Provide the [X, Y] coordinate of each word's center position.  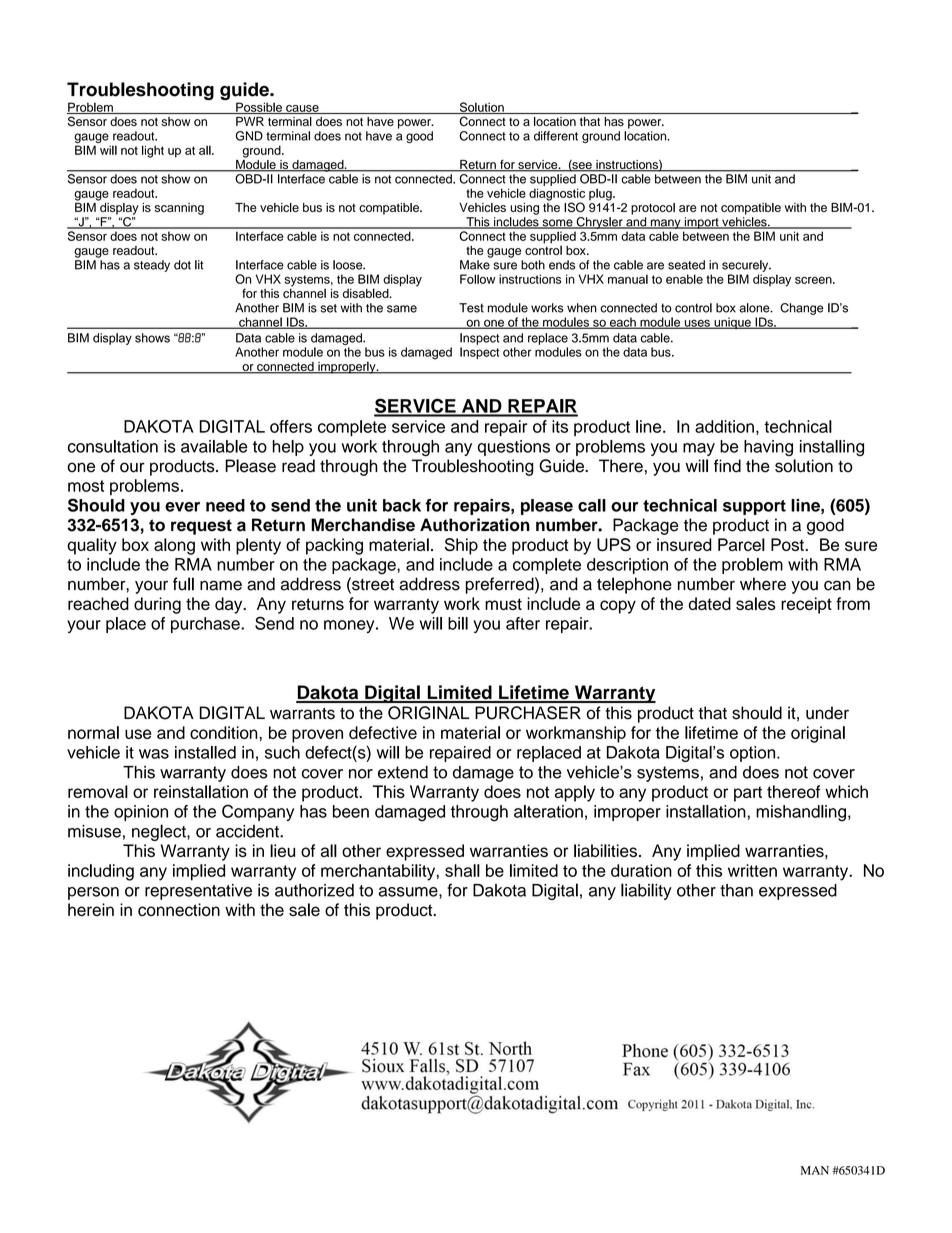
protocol [653, 209]
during [157, 605]
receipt [806, 605]
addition [724, 426]
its [560, 426]
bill [458, 623]
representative [198, 892]
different [556, 136]
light [153, 151]
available [214, 446]
